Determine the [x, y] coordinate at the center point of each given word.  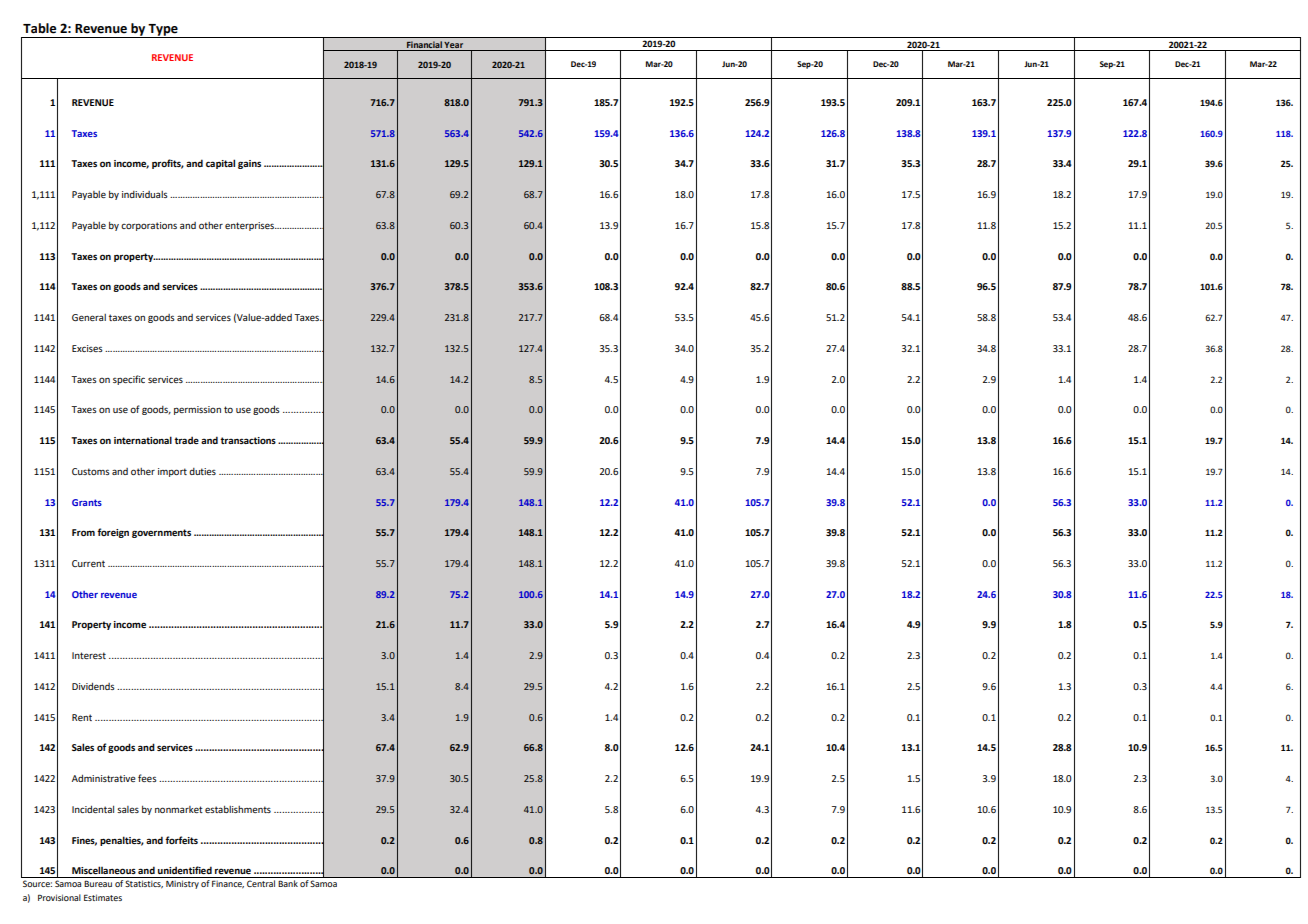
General [89, 317]
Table [39, 28]
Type [163, 31]
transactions [248, 440]
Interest [89, 655]
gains [249, 164]
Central [261, 883]
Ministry [182, 884]
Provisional [59, 897]
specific [129, 380]
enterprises [251, 226]
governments [161, 533]
